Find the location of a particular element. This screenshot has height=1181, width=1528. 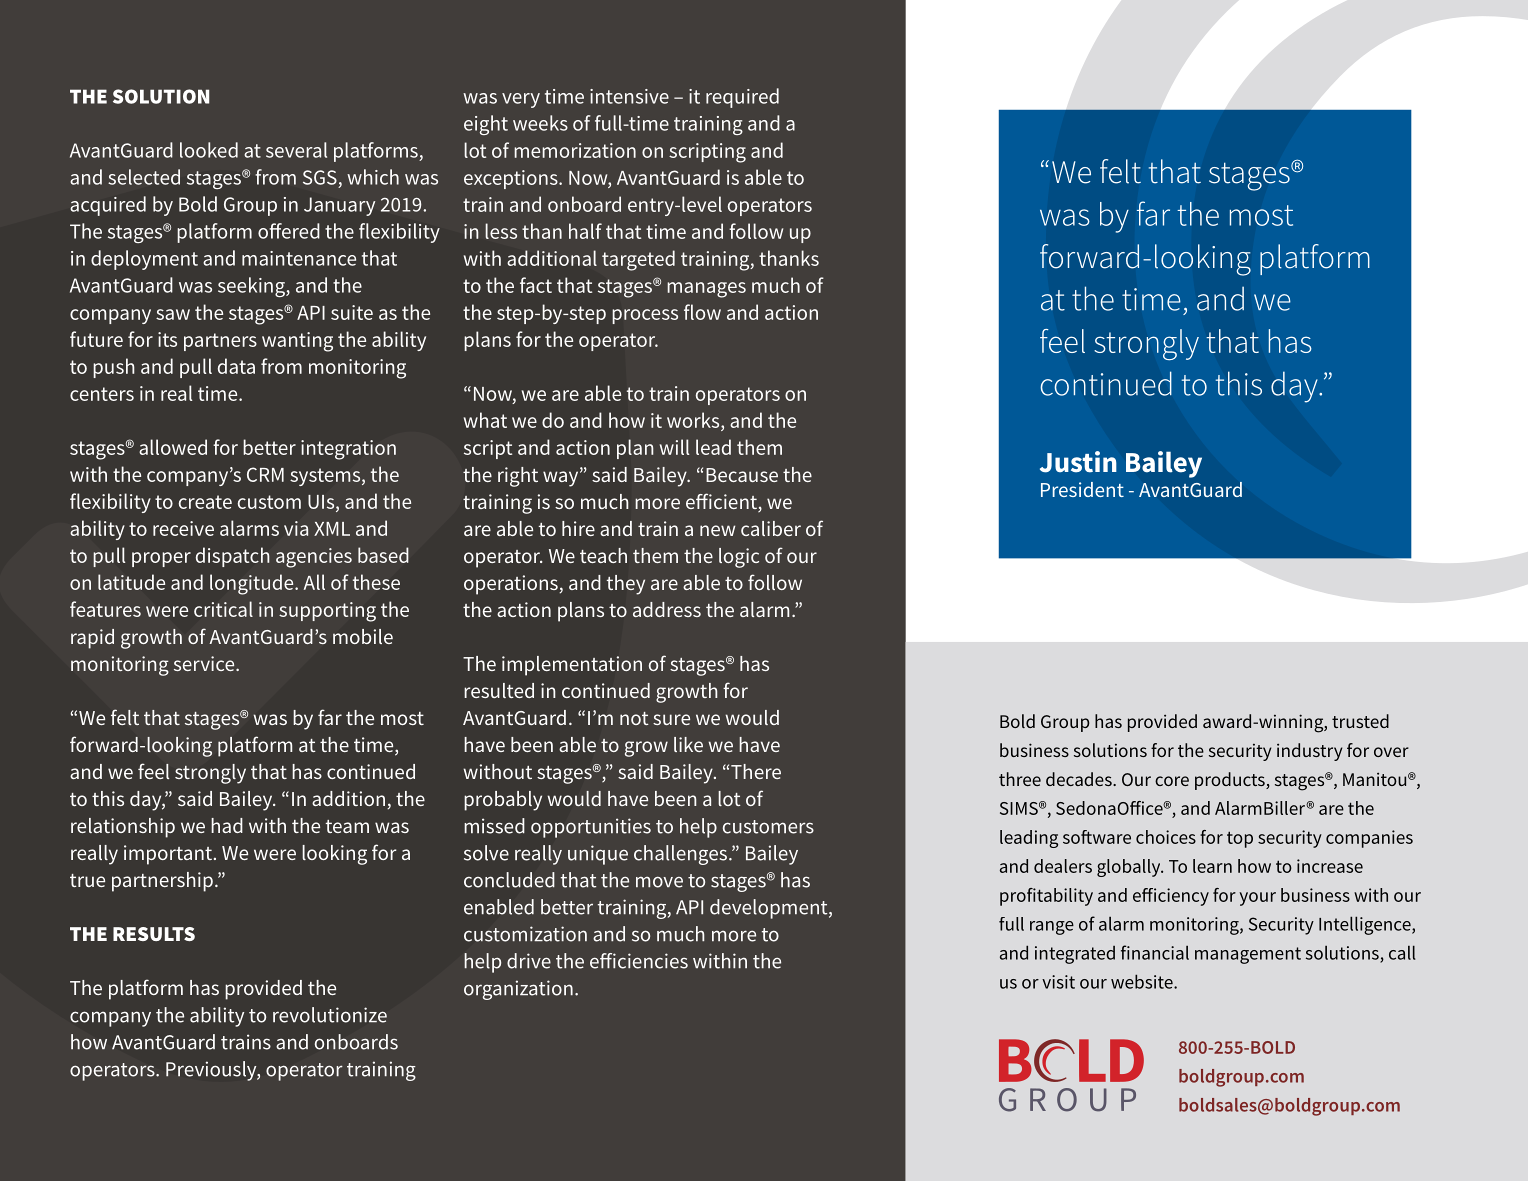

Justin is located at coordinates (1078, 462).
